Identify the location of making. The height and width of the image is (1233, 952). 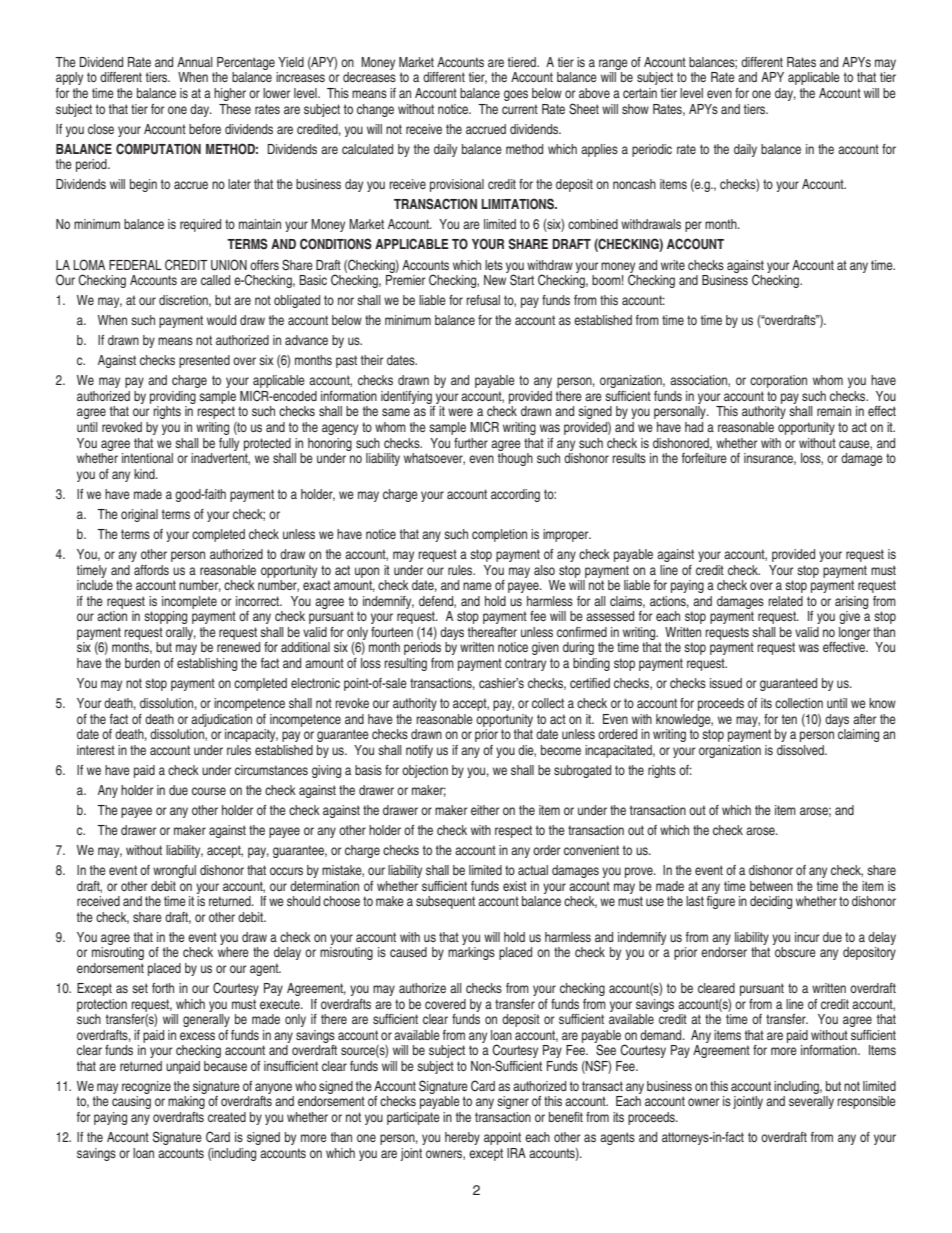
(186, 1102).
